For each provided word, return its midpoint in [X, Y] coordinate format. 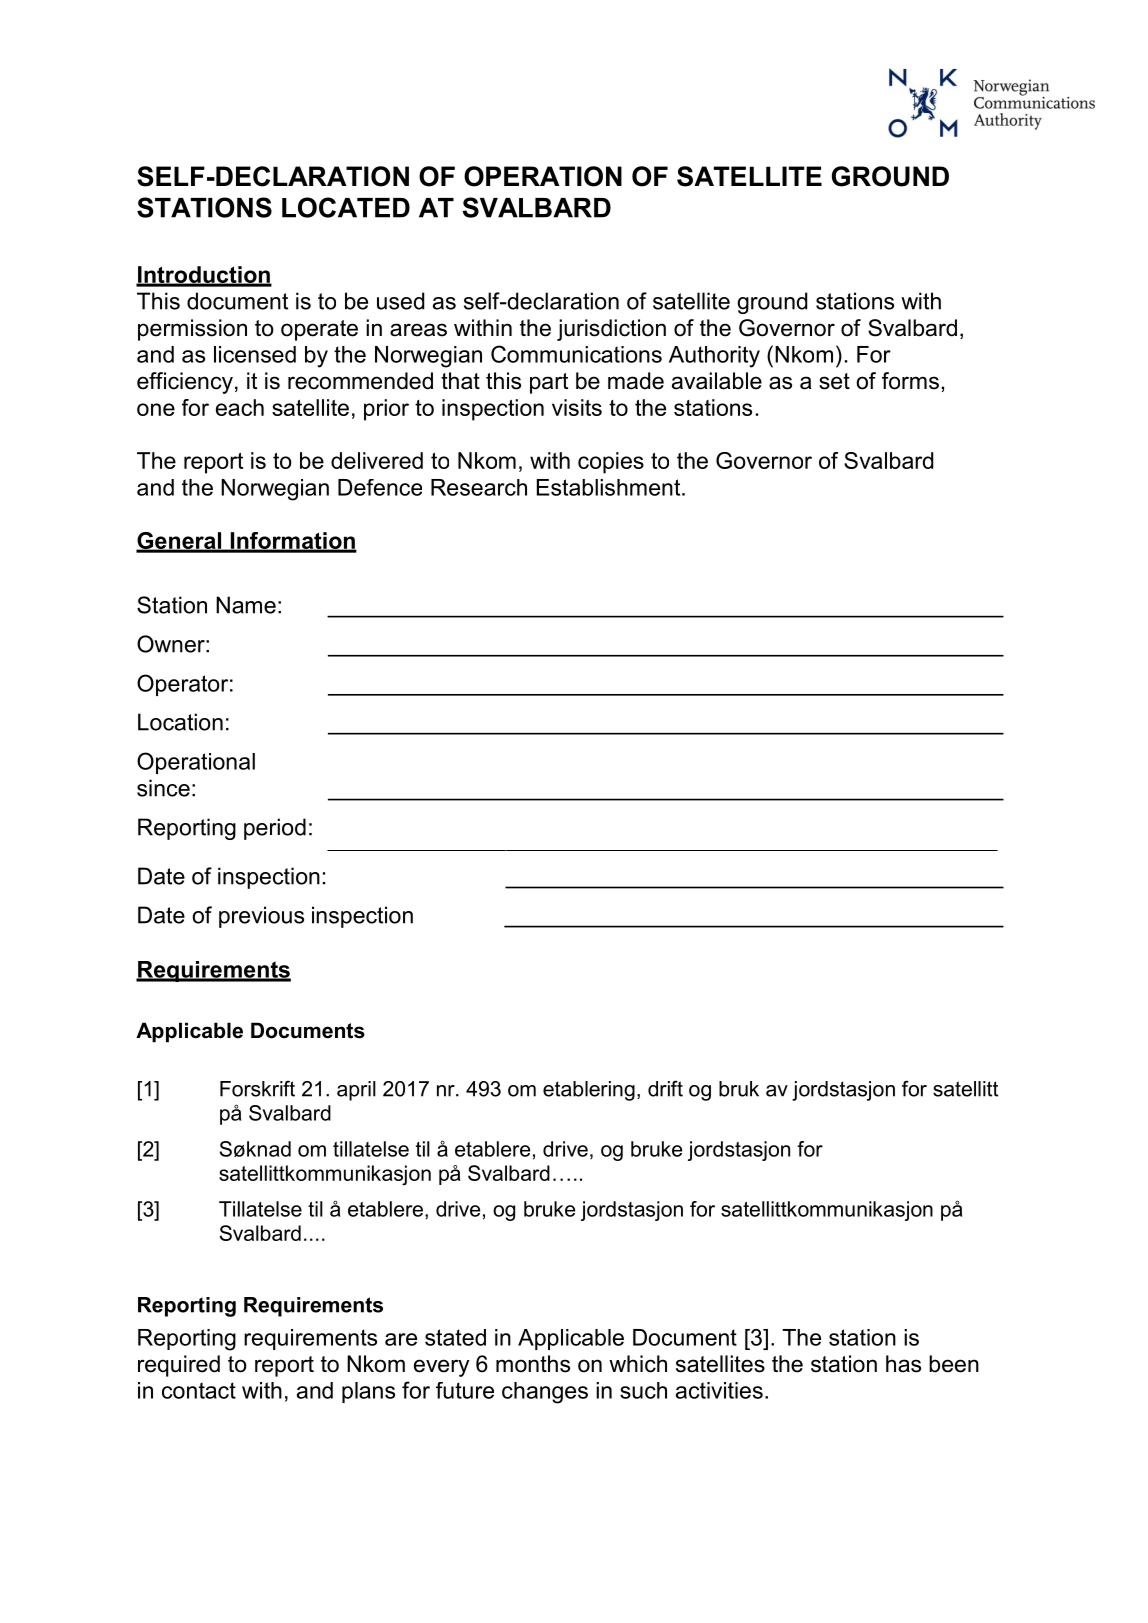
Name [246, 605]
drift [665, 1088]
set [834, 381]
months [533, 1364]
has [903, 1364]
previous [261, 917]
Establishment [610, 487]
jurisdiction [611, 330]
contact [199, 1390]
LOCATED [346, 207]
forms [910, 381]
